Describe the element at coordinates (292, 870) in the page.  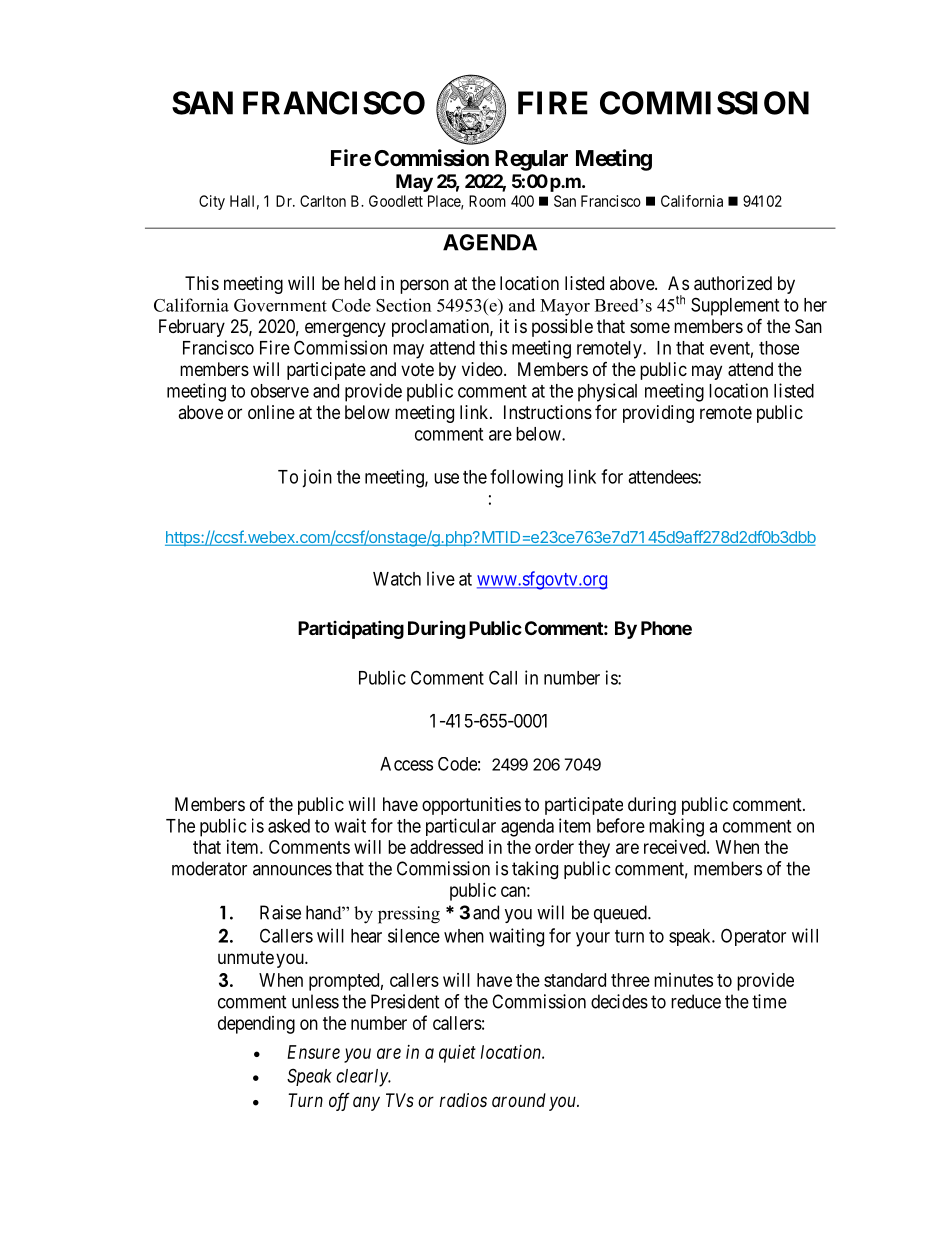
I see `announces` at that location.
